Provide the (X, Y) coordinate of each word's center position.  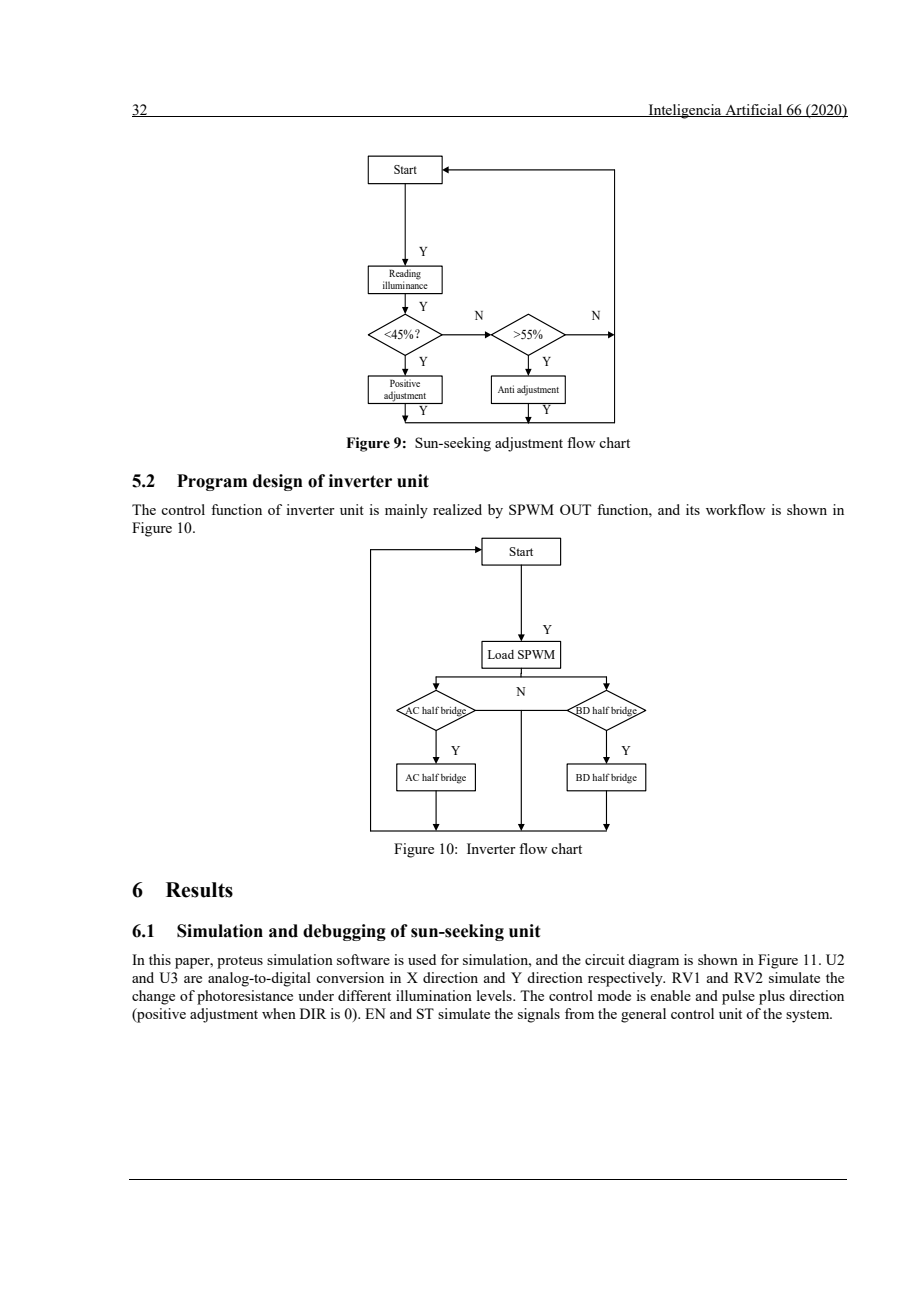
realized (457, 509)
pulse (738, 997)
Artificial (754, 110)
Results (199, 890)
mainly (406, 511)
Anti (506, 389)
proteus (240, 962)
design (278, 482)
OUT (575, 509)
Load (501, 654)
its (693, 509)
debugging (344, 932)
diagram (653, 961)
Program (212, 482)
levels (495, 995)
